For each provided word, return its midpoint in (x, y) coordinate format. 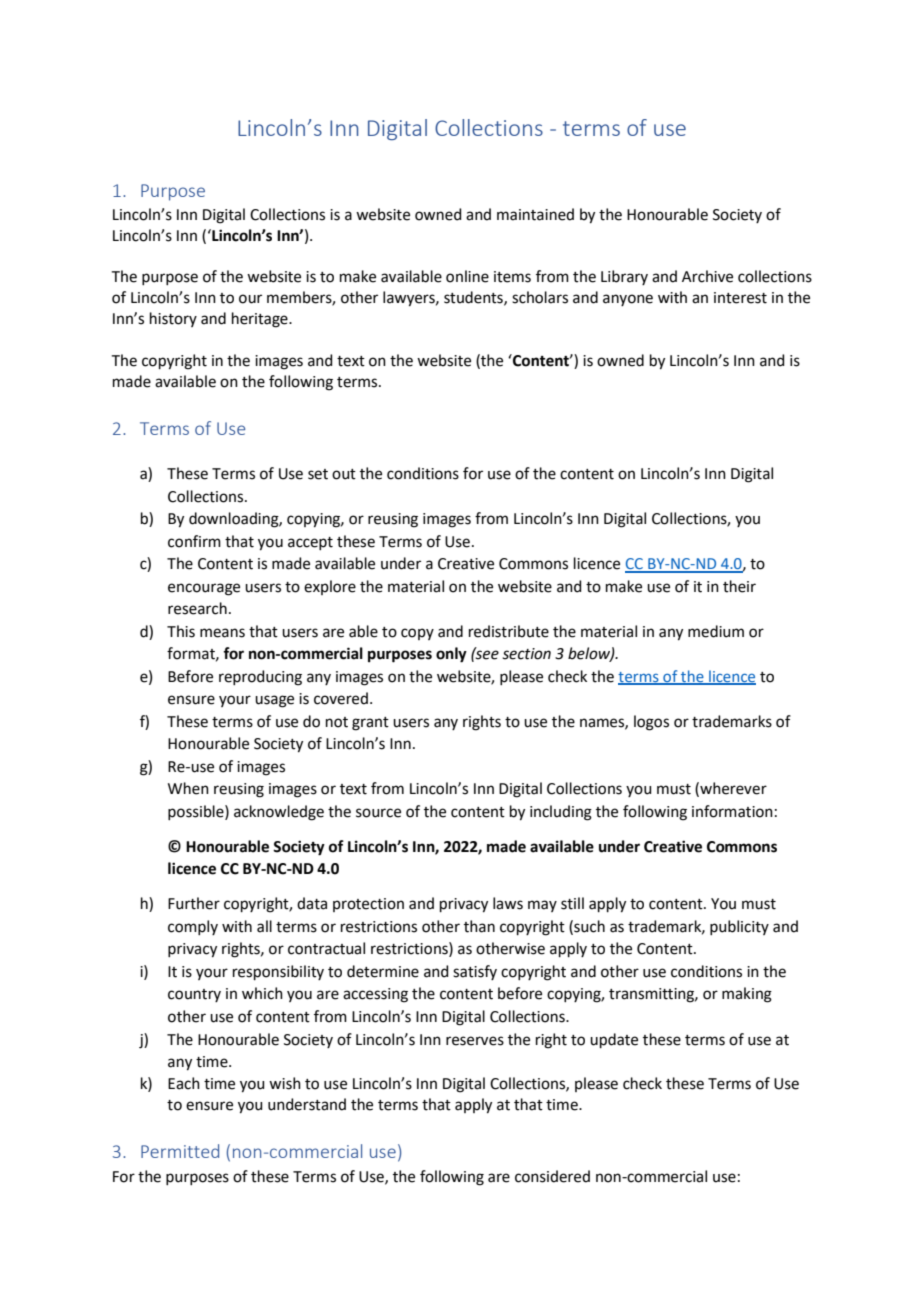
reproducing (260, 678)
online (467, 276)
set (318, 474)
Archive (707, 276)
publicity (739, 927)
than (479, 926)
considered (552, 1176)
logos (651, 723)
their (739, 586)
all (264, 926)
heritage (261, 320)
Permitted (180, 1151)
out (344, 474)
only (451, 655)
